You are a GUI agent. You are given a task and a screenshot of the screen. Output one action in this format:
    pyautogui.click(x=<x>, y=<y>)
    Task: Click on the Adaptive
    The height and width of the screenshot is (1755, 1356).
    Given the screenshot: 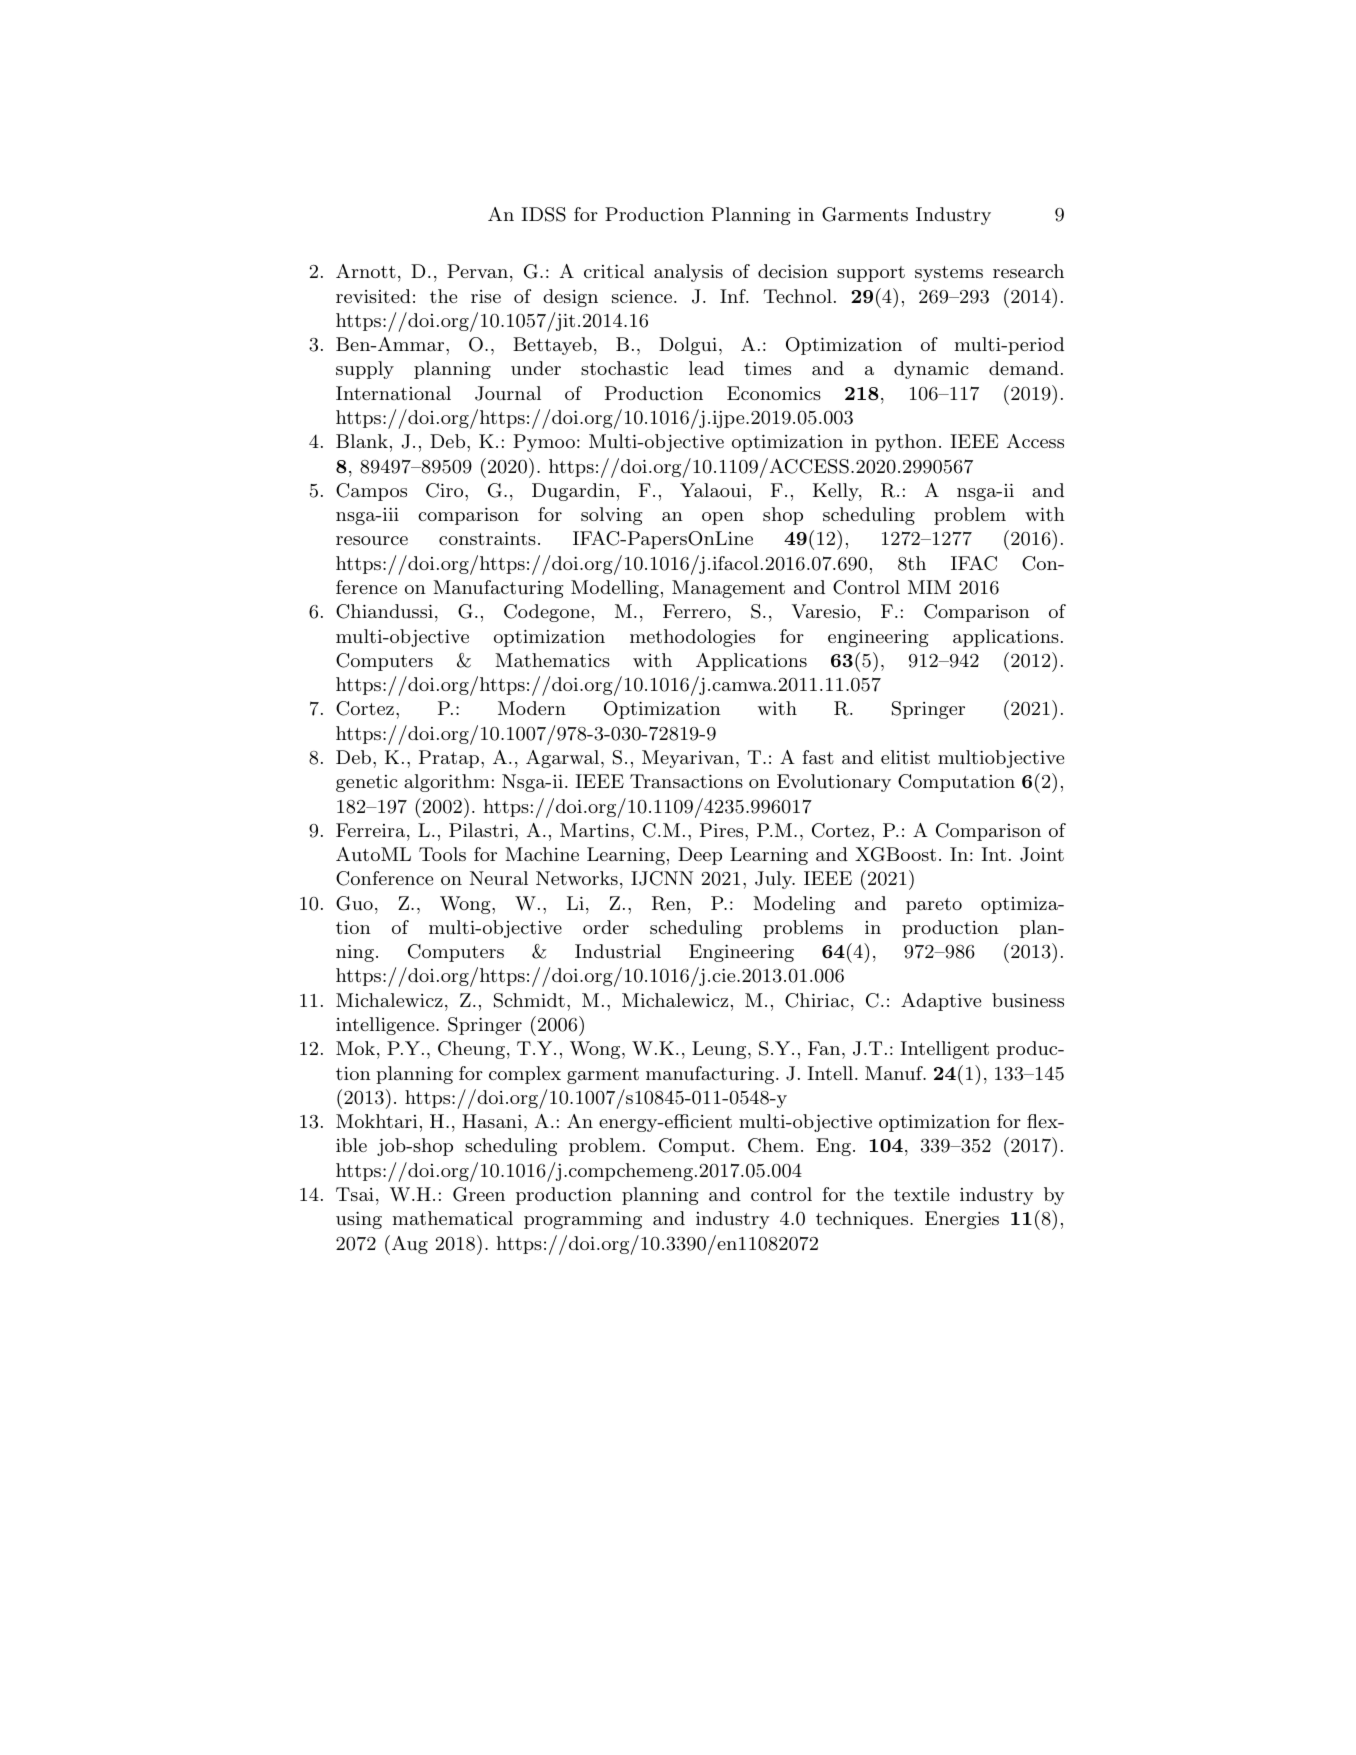 What is the action you would take?
    pyautogui.click(x=941, y=1002)
